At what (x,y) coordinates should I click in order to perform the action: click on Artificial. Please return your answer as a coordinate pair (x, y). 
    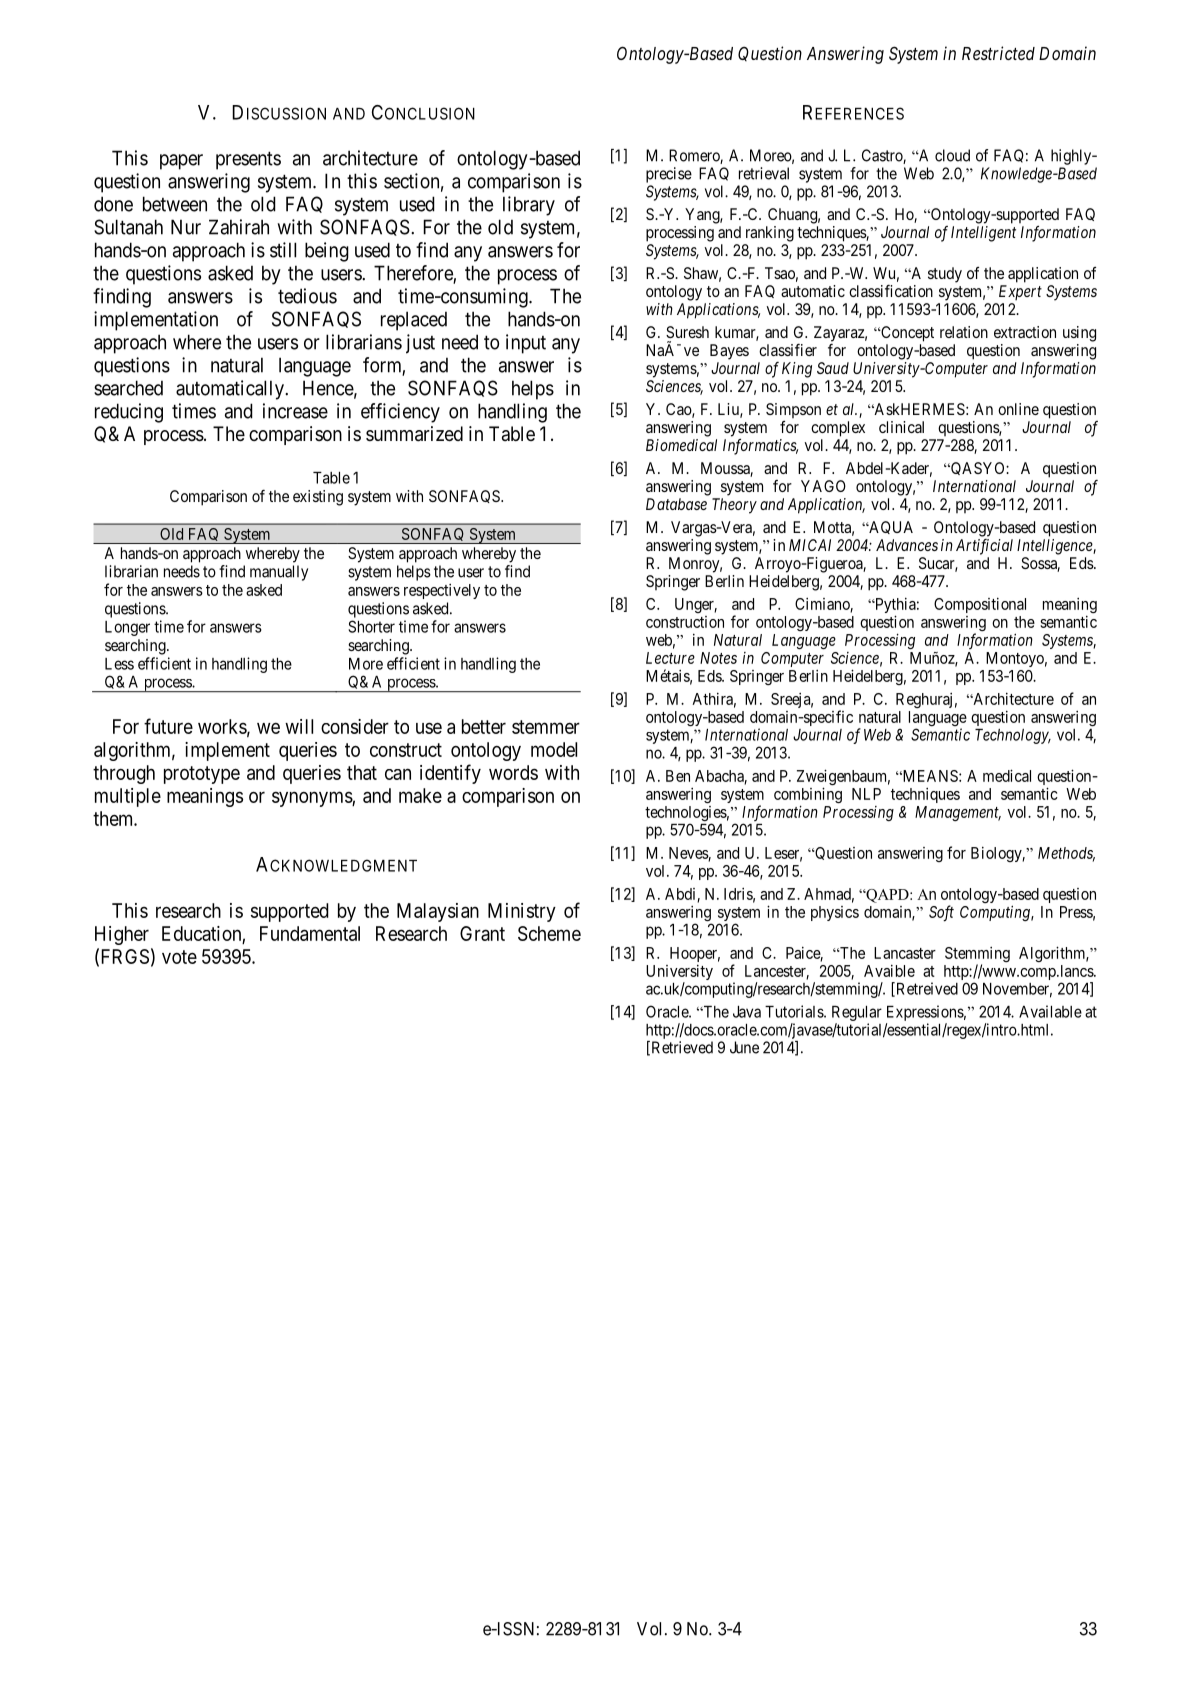
    Looking at the image, I should click on (984, 547).
